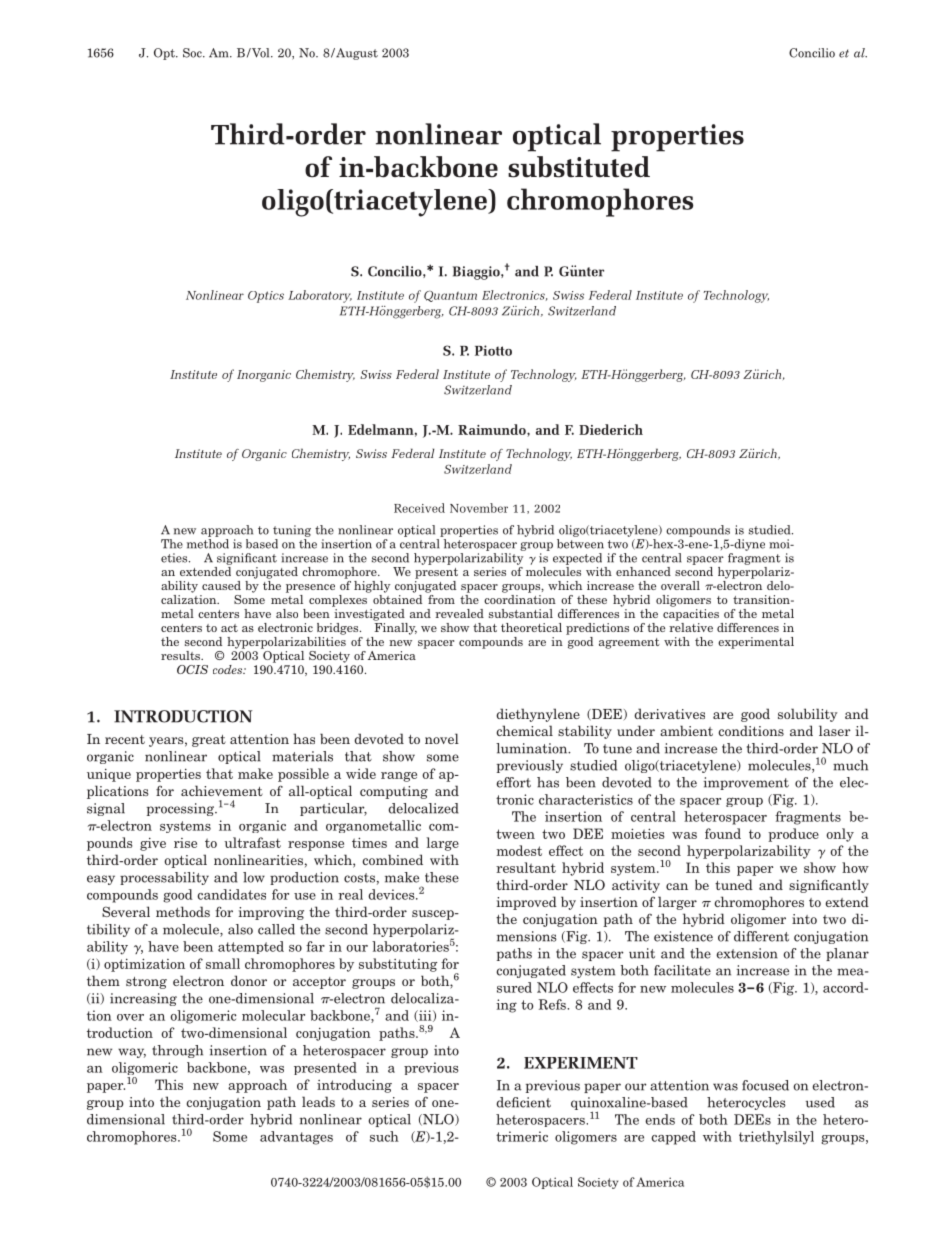 The image size is (952, 1233). I want to click on revealed, so click(459, 613).
